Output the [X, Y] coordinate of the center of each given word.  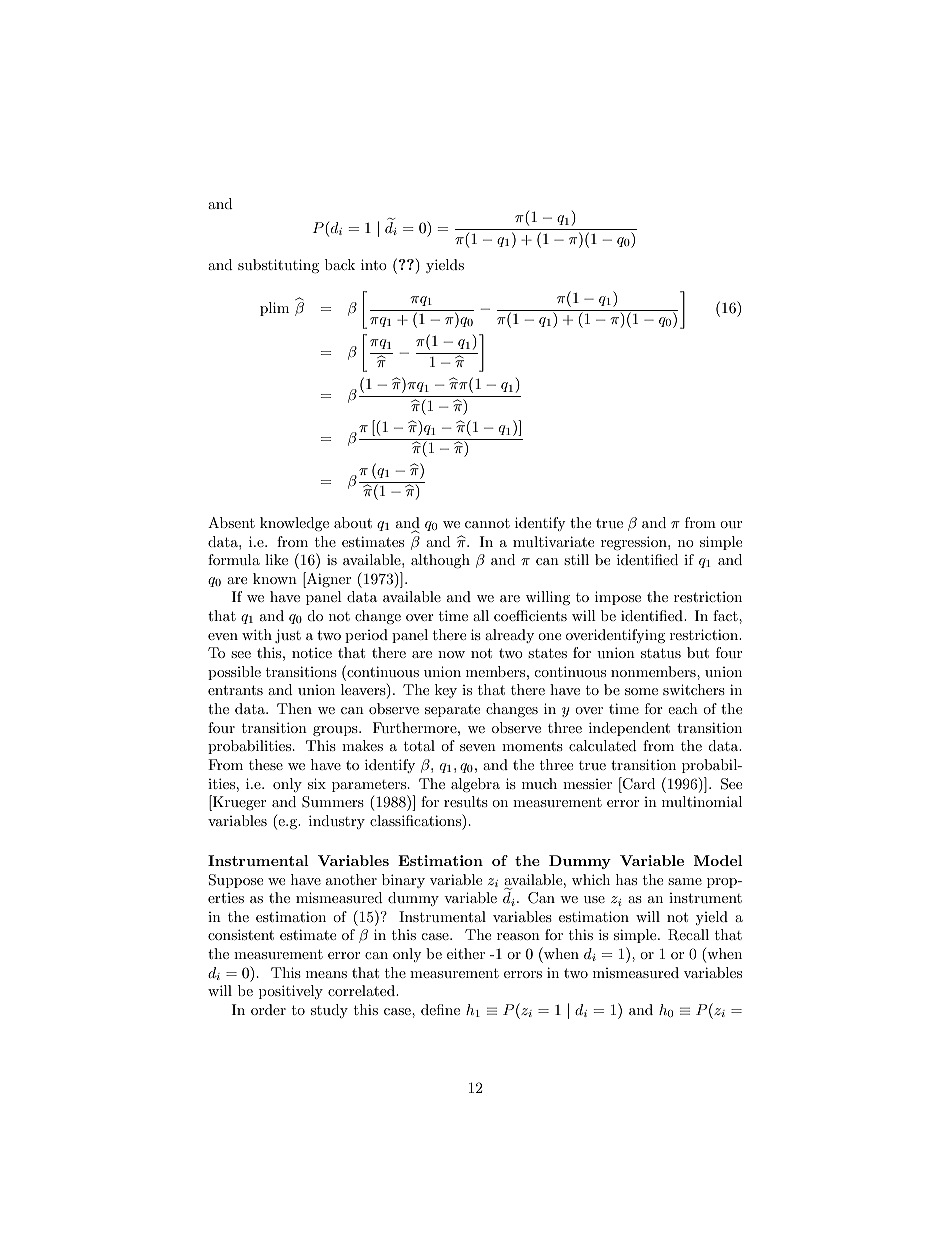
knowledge [294, 524]
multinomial [702, 801]
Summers [333, 802]
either [466, 953]
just [288, 636]
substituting [278, 266]
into [374, 264]
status [661, 653]
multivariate [553, 541]
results [466, 801]
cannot [487, 523]
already [509, 636]
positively [291, 992]
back [340, 264]
